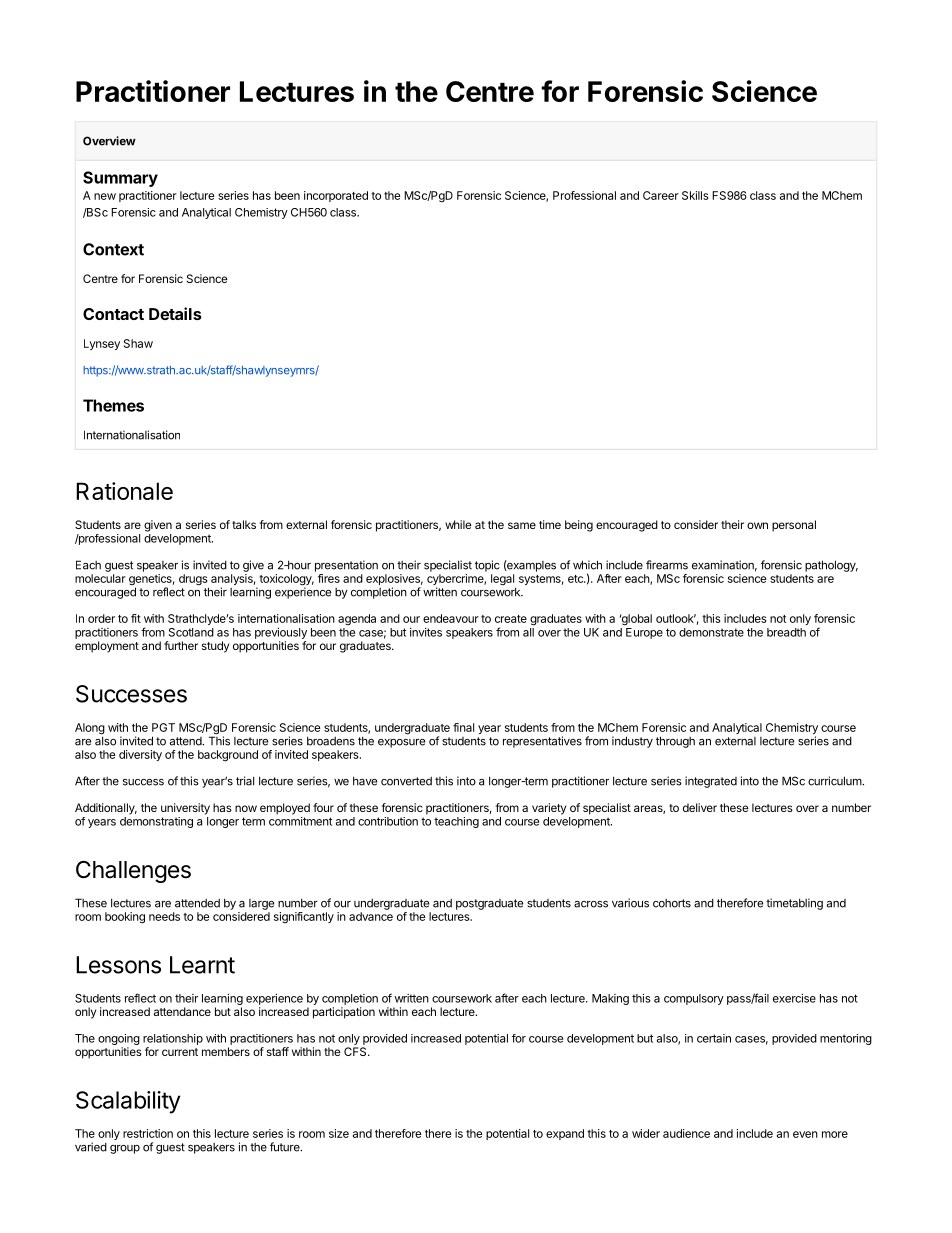  Describe the element at coordinates (148, 1133) in the document. I see `restriction` at that location.
